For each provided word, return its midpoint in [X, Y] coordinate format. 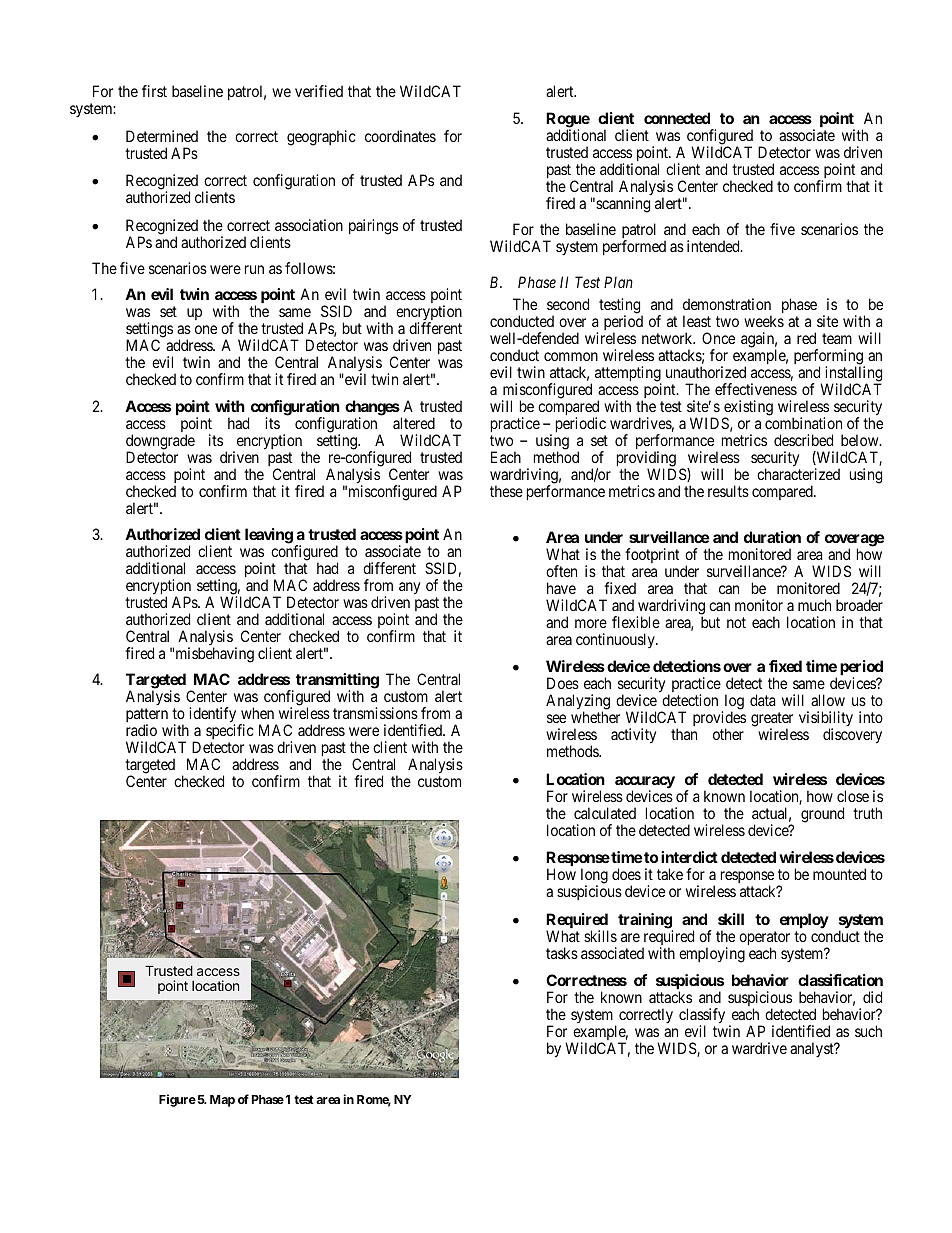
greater [772, 720]
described [803, 440]
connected [677, 118]
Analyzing [578, 703]
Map [222, 1101]
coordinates [400, 136]
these [506, 491]
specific [230, 733]
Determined [162, 136]
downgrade [160, 443]
